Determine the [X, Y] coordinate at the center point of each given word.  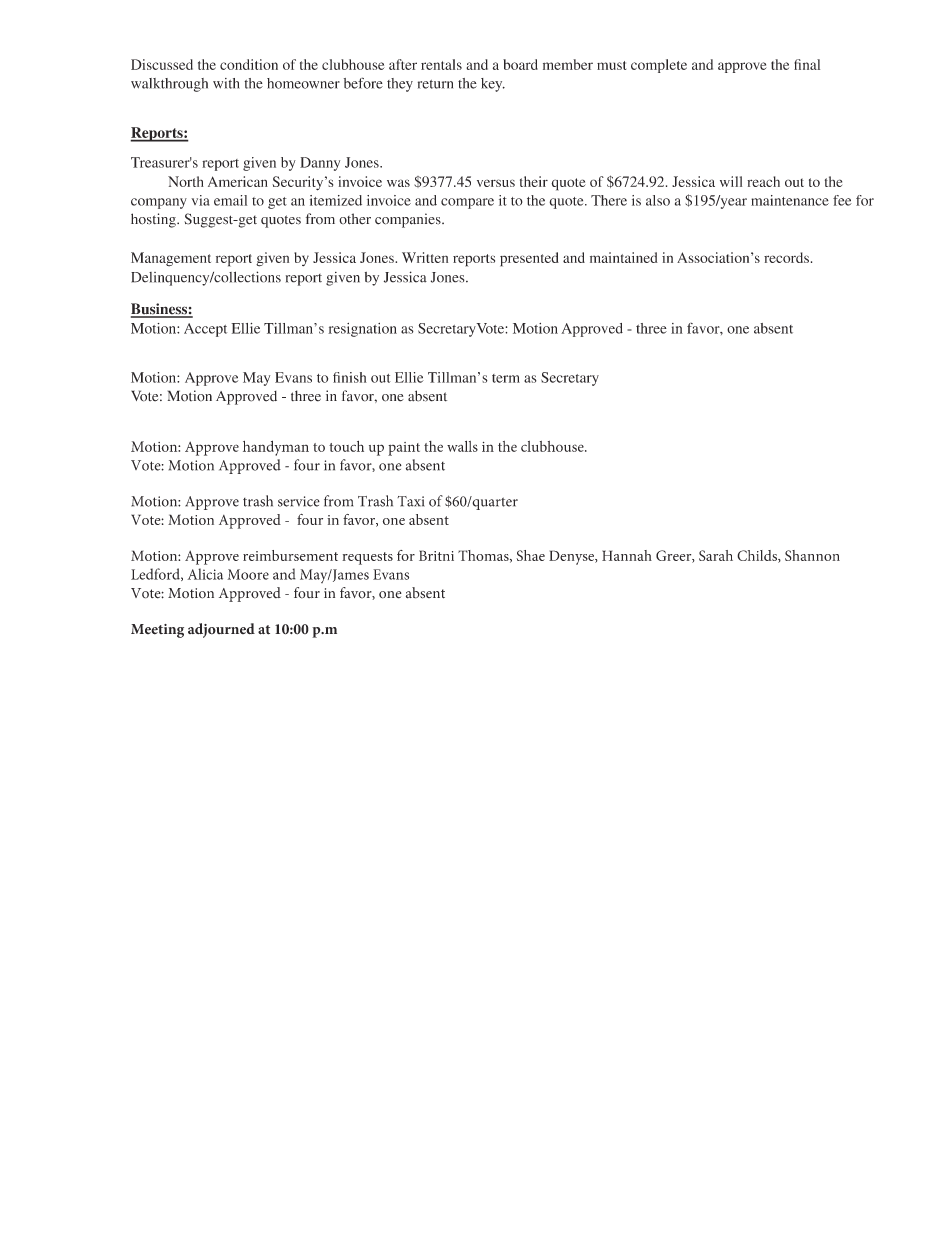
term [506, 378]
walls [462, 446]
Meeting [157, 631]
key [493, 85]
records [786, 257]
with [226, 83]
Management [171, 259]
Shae [530, 555]
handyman [276, 448]
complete [659, 66]
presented [529, 259]
